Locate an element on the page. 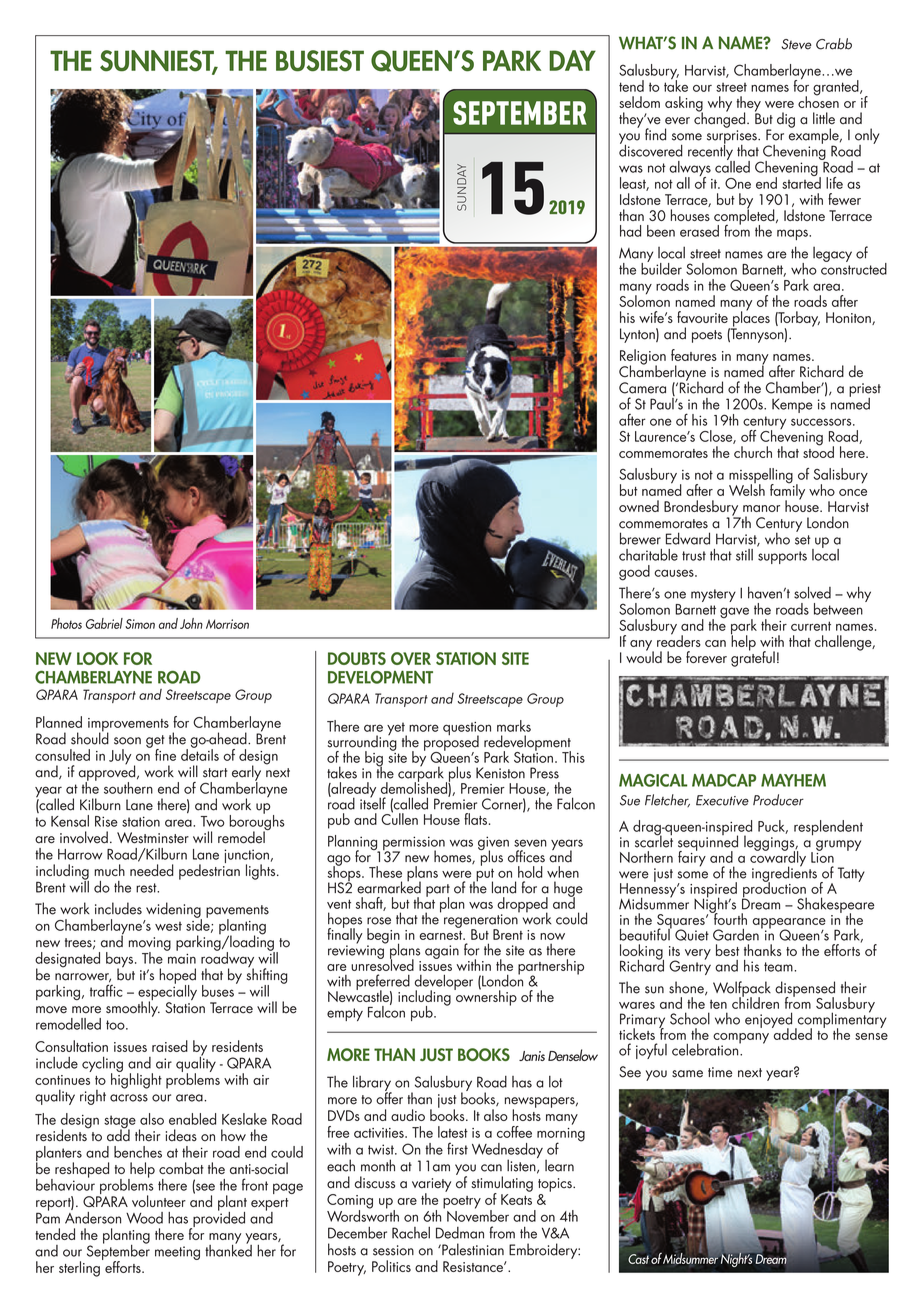  given is located at coordinates (493, 844).
